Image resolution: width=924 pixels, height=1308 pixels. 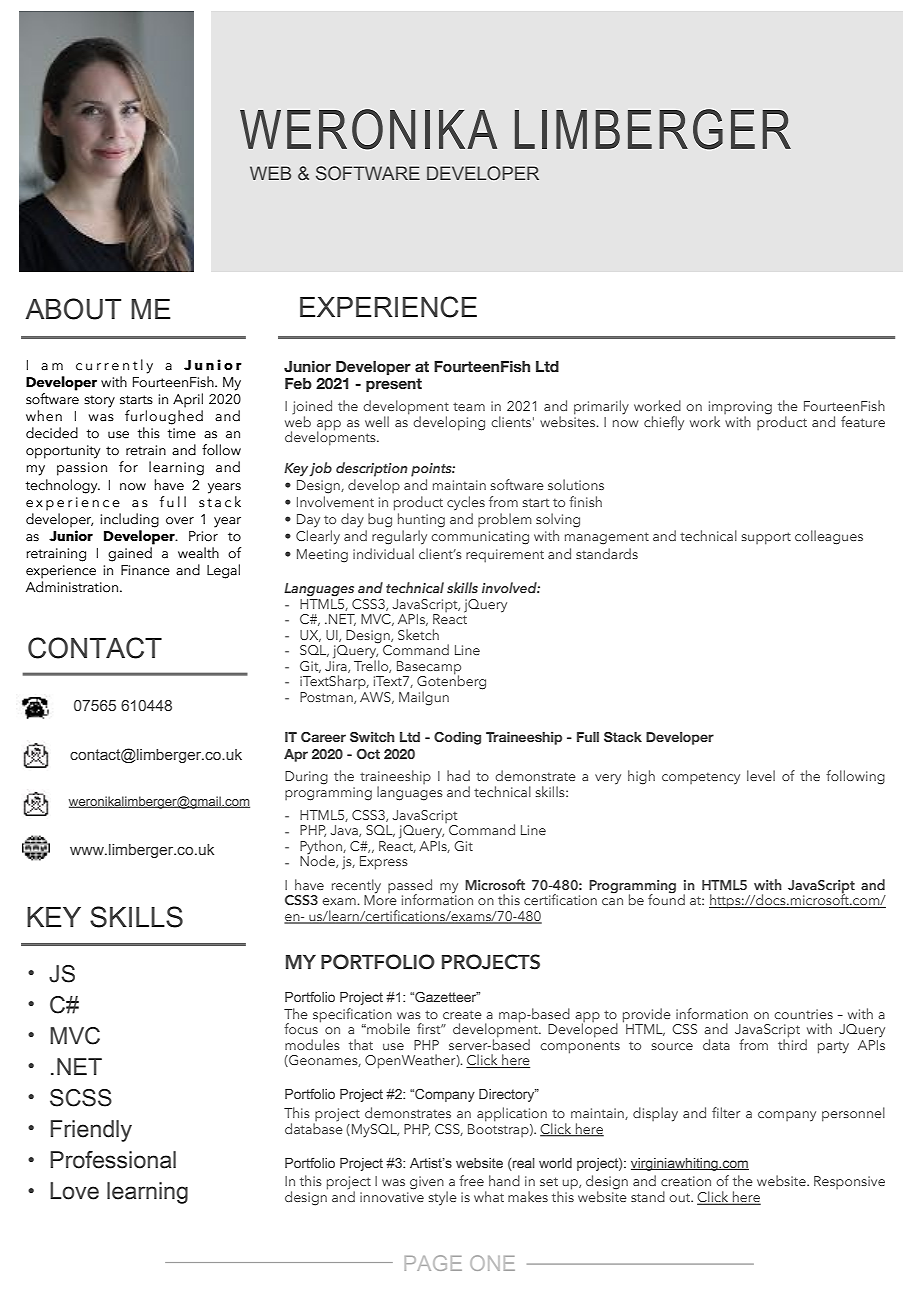 What do you see at coordinates (740, 409) in the screenshot?
I see `improving` at bounding box center [740, 409].
